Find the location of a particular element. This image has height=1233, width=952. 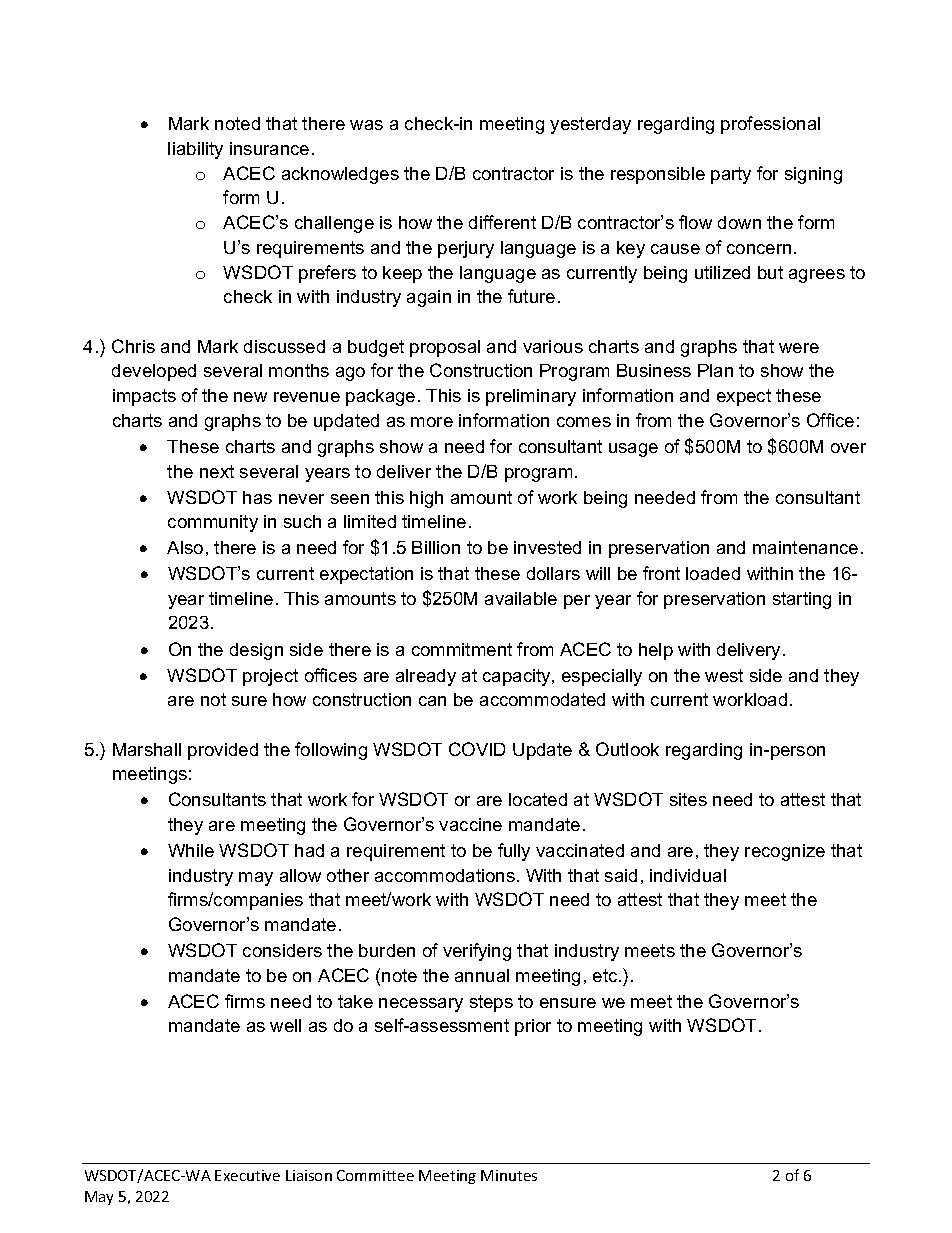

design is located at coordinates (256, 651).
